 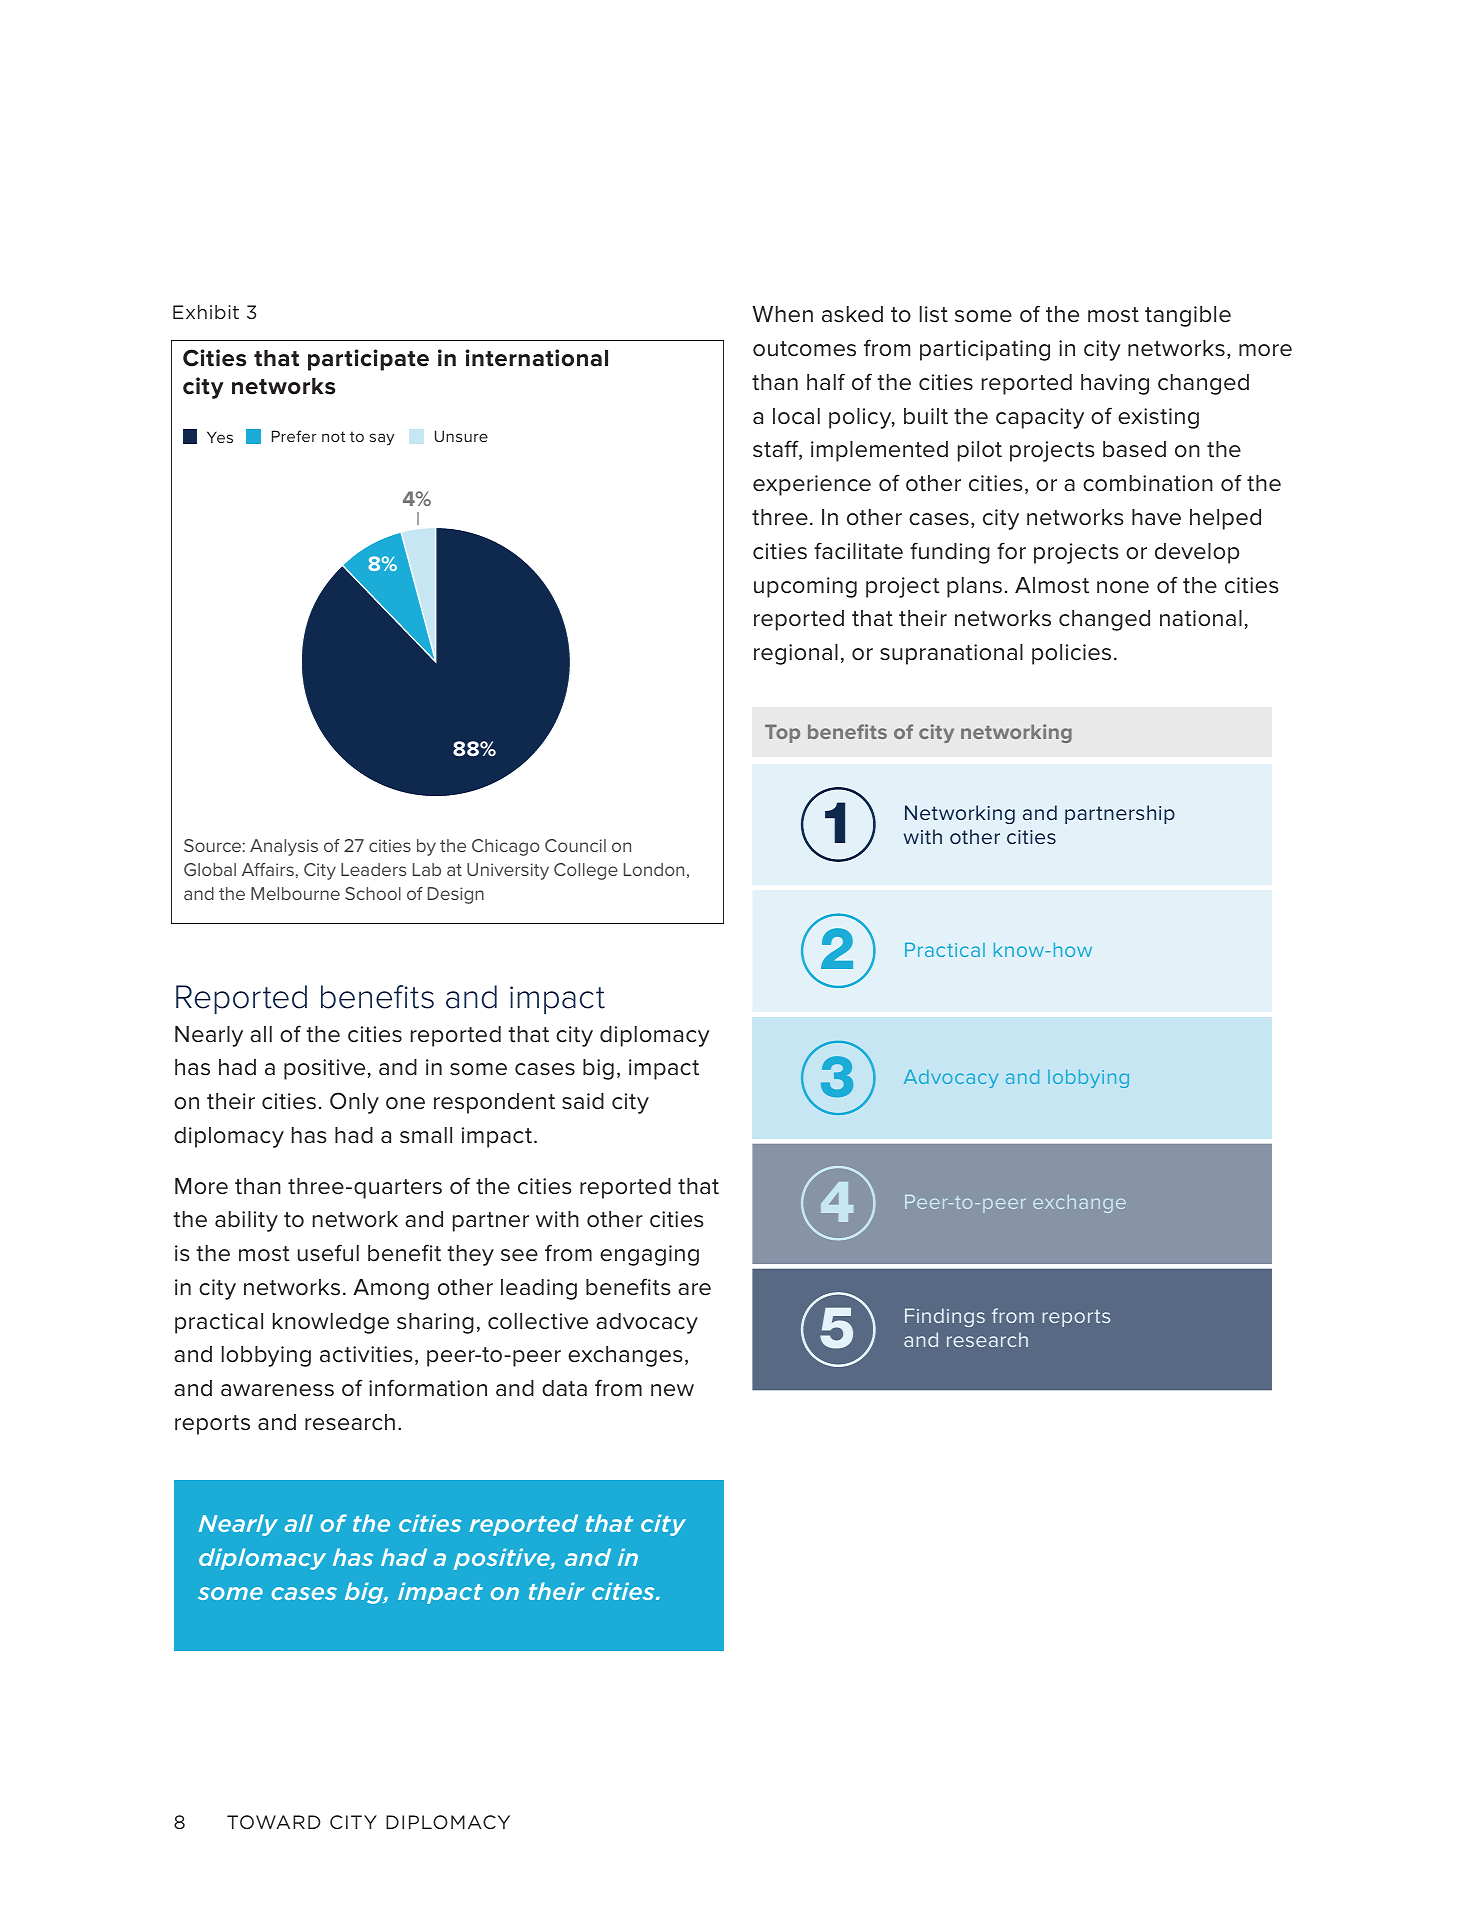 What do you see at coordinates (782, 314) in the image?
I see `When` at bounding box center [782, 314].
